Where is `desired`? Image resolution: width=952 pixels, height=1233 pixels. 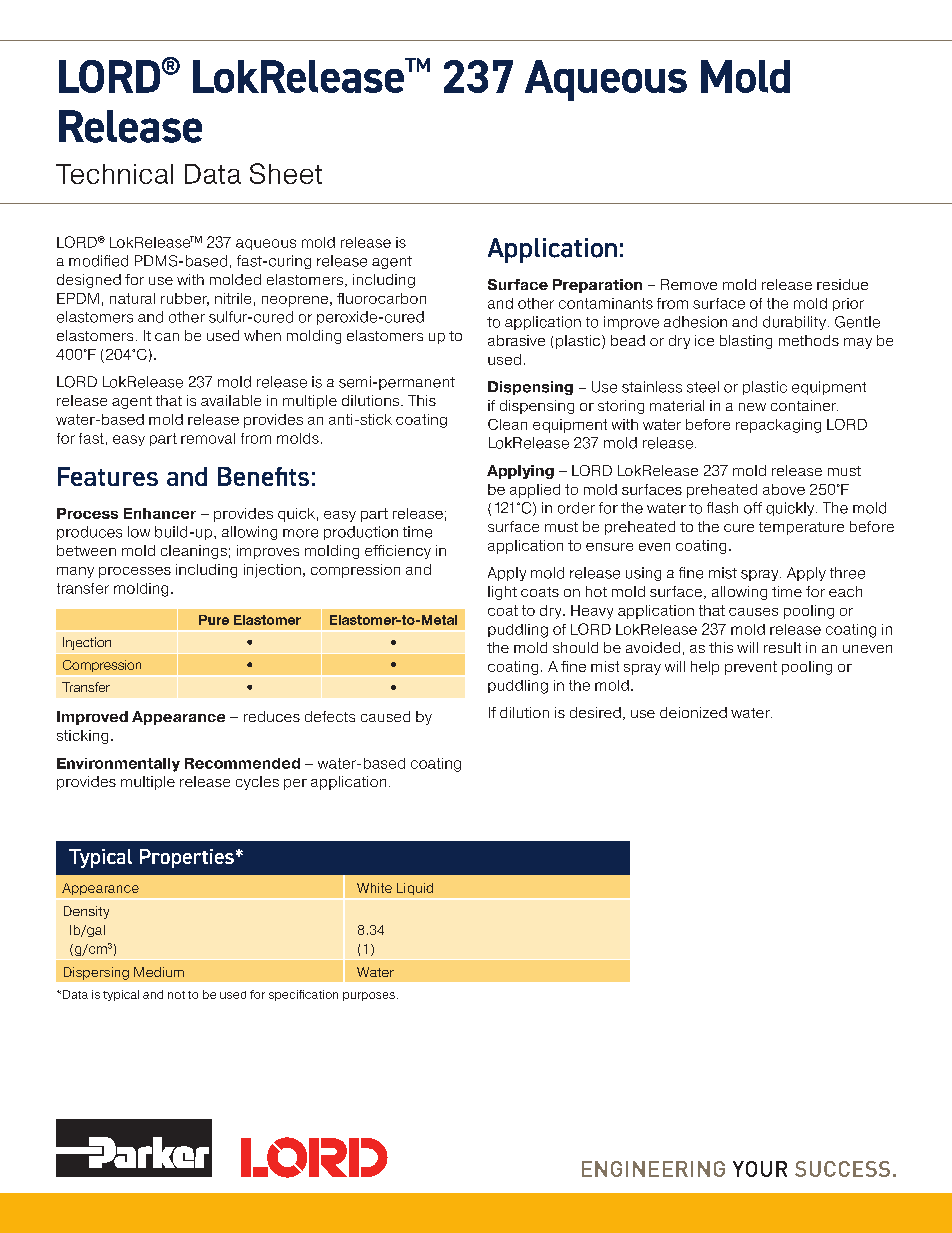
desired is located at coordinates (595, 712).
